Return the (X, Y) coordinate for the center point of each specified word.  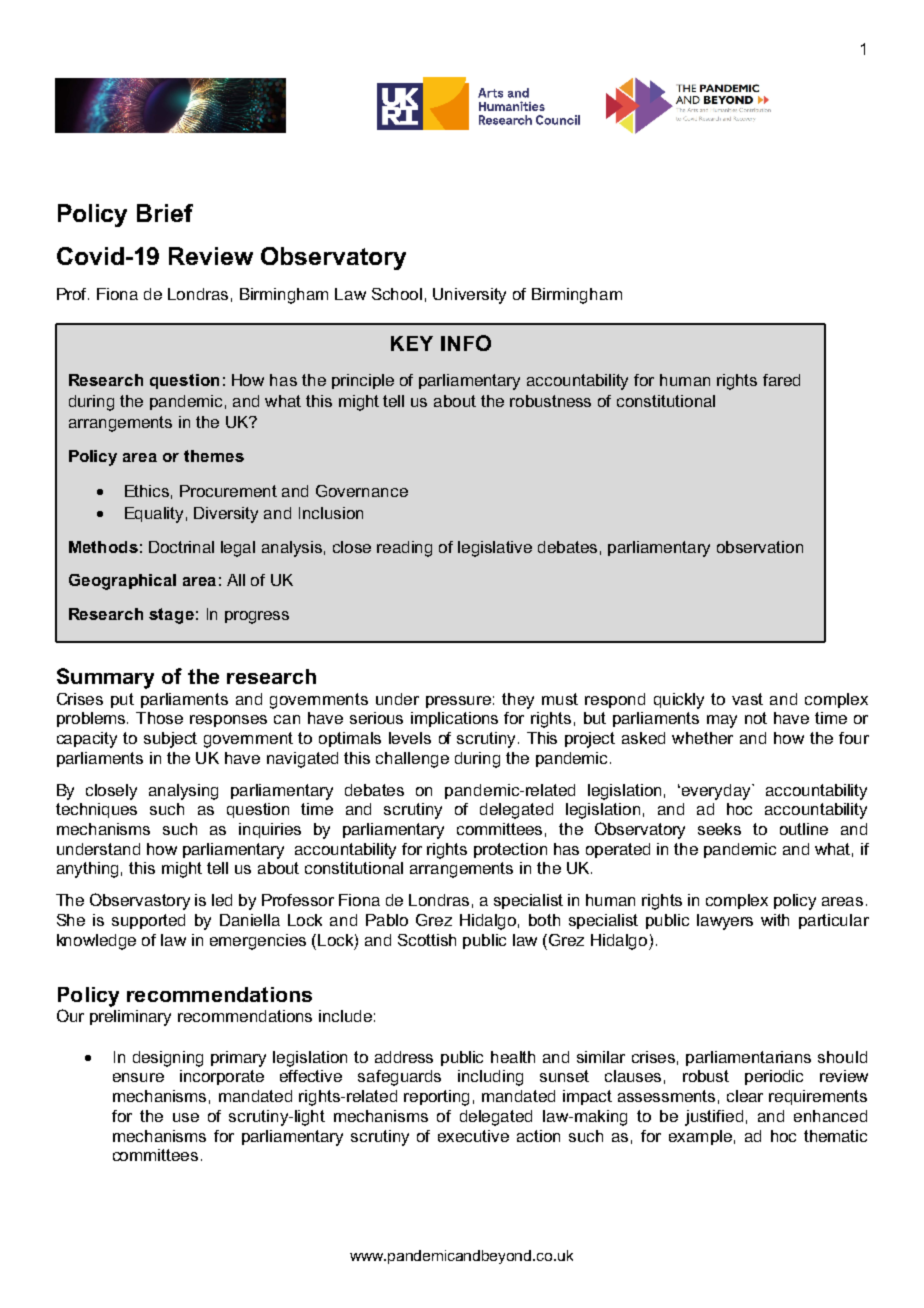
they (518, 701)
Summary (105, 678)
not (756, 718)
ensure (138, 1077)
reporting (436, 1098)
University (469, 296)
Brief (165, 213)
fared (781, 380)
